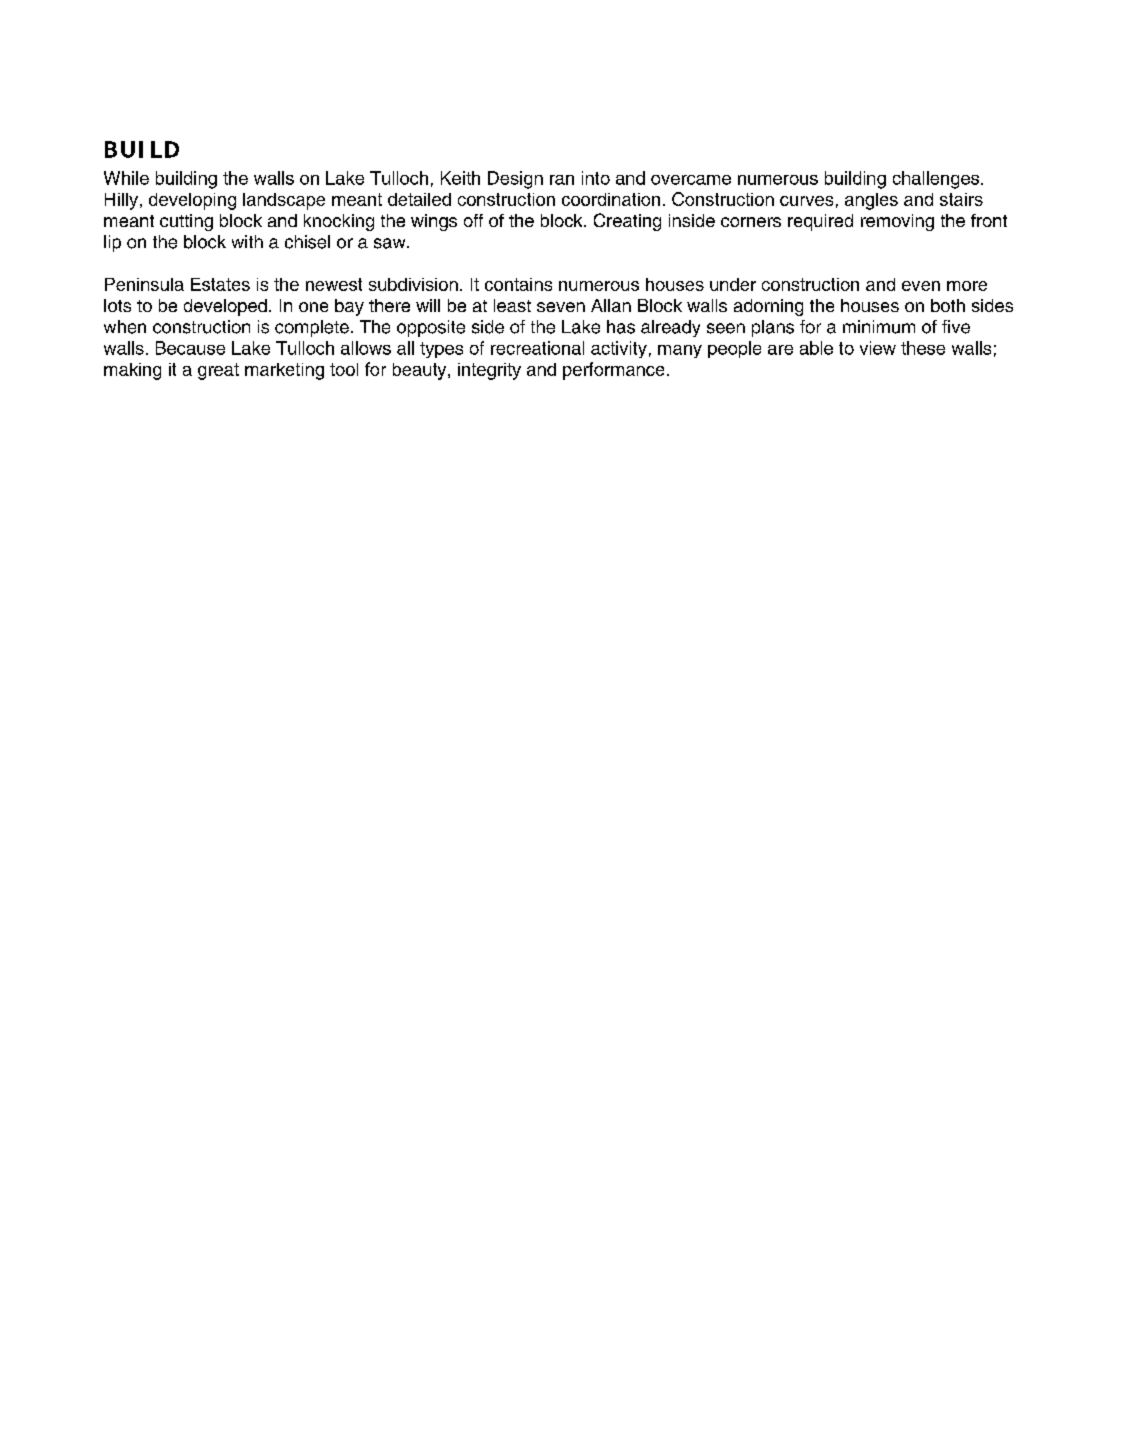 The width and height of the image is (1125, 1456). What do you see at coordinates (125, 327) in the image?
I see `when` at bounding box center [125, 327].
